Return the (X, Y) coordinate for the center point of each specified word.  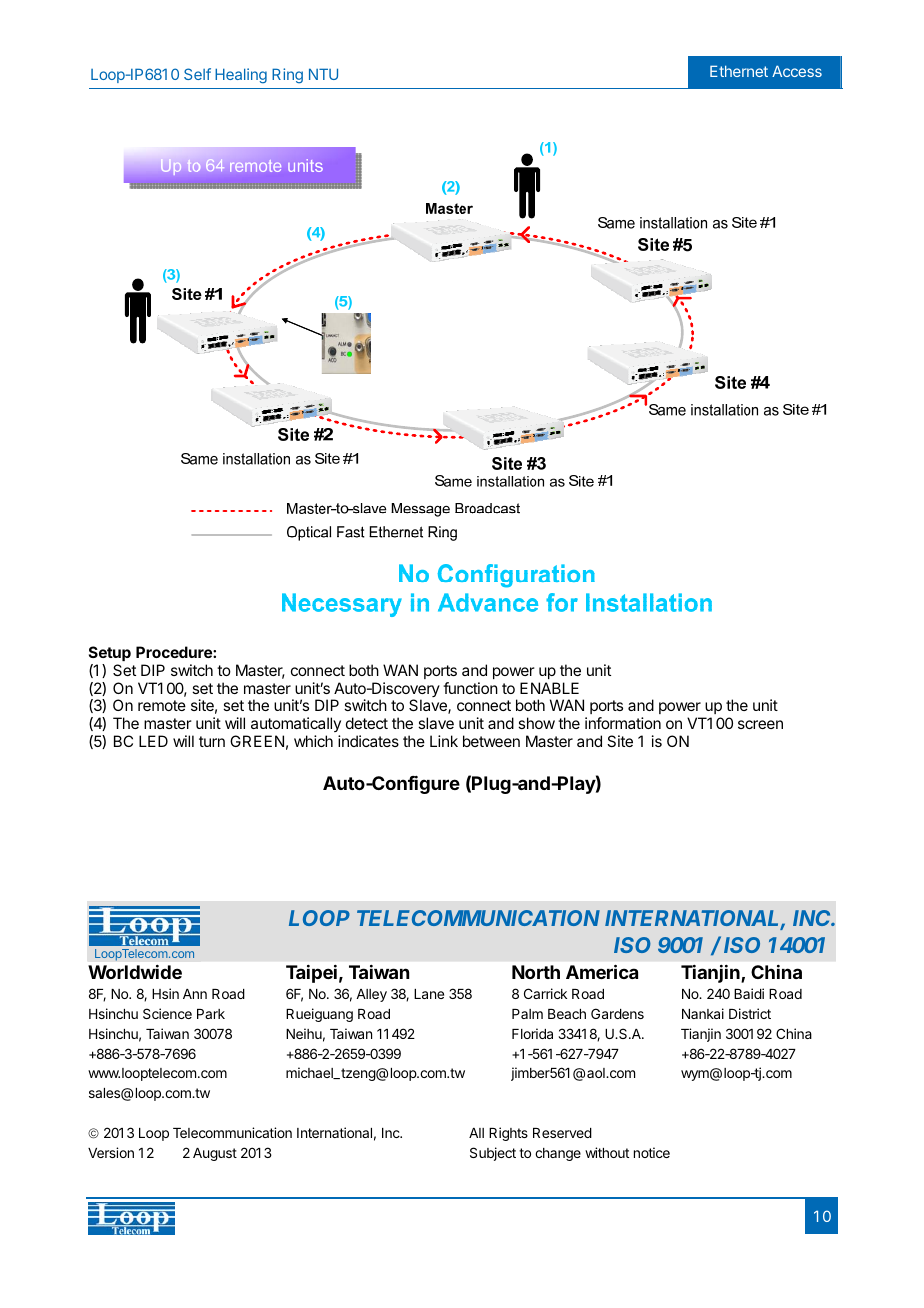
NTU (323, 74)
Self (197, 74)
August (215, 1154)
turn (212, 741)
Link (444, 741)
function (470, 688)
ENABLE (549, 688)
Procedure (175, 652)
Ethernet (739, 71)
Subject (493, 1154)
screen (760, 724)
